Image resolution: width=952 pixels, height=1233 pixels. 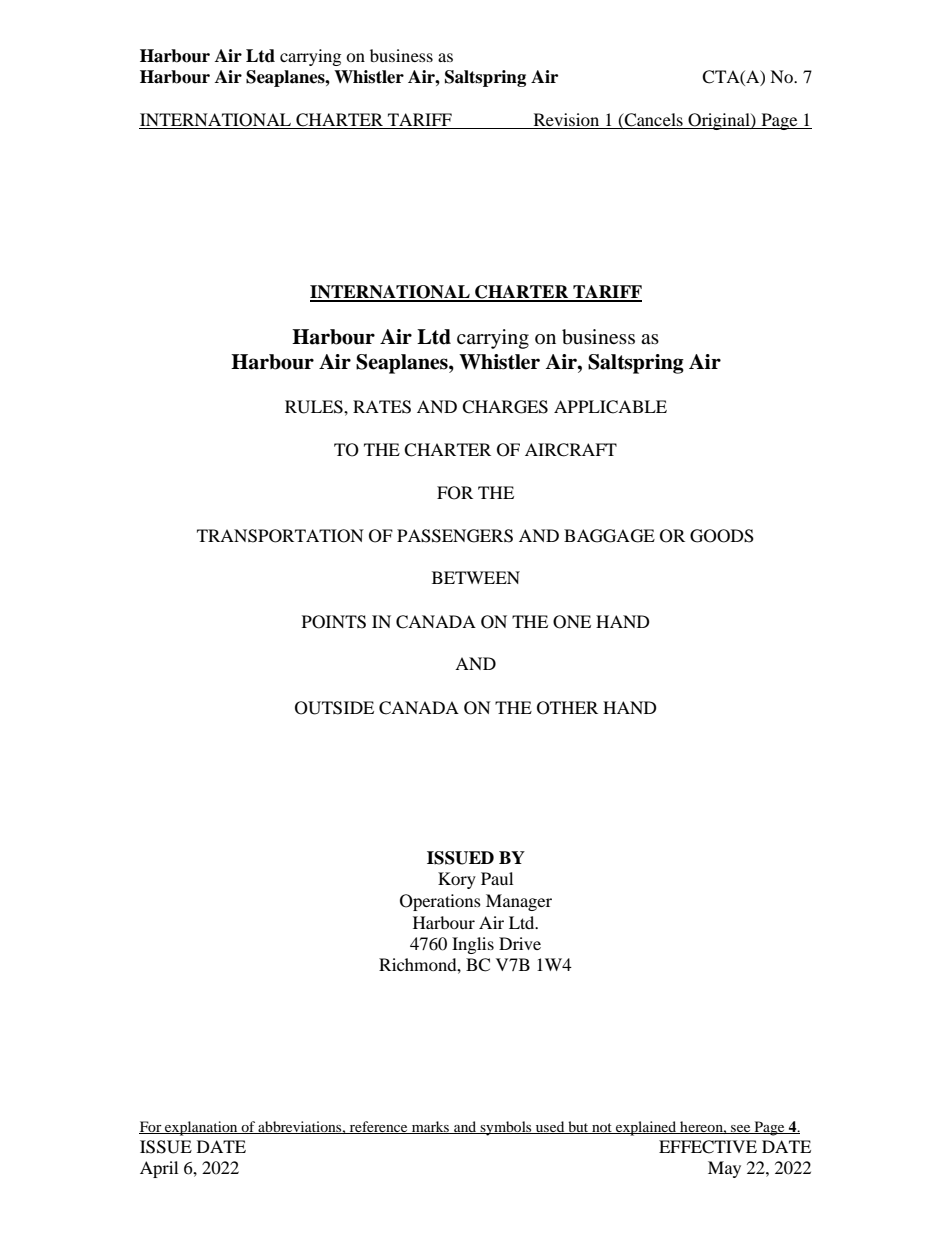 What do you see at coordinates (719, 121) in the screenshot?
I see `Original` at bounding box center [719, 121].
